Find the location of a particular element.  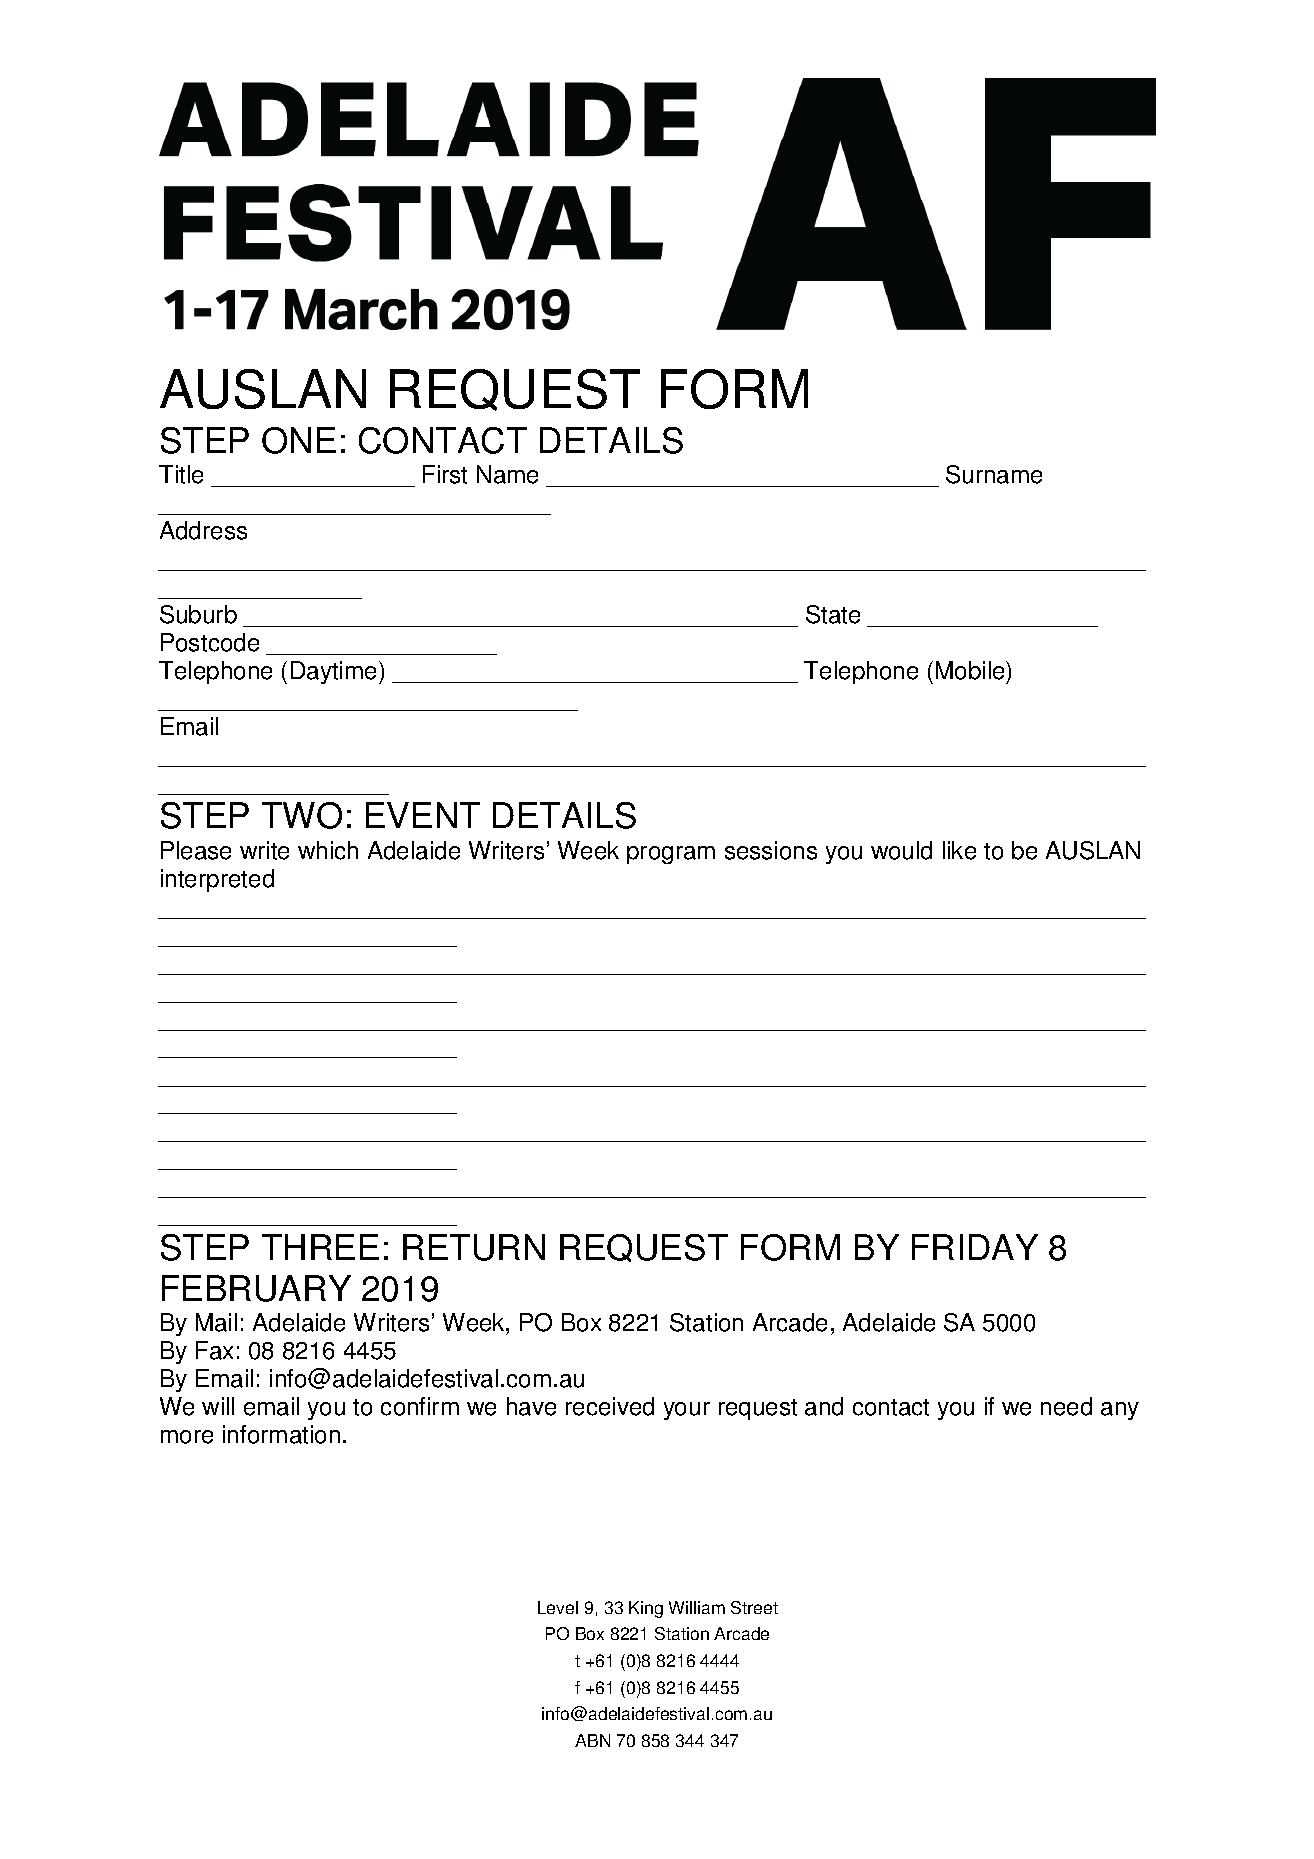

First is located at coordinates (445, 474).
